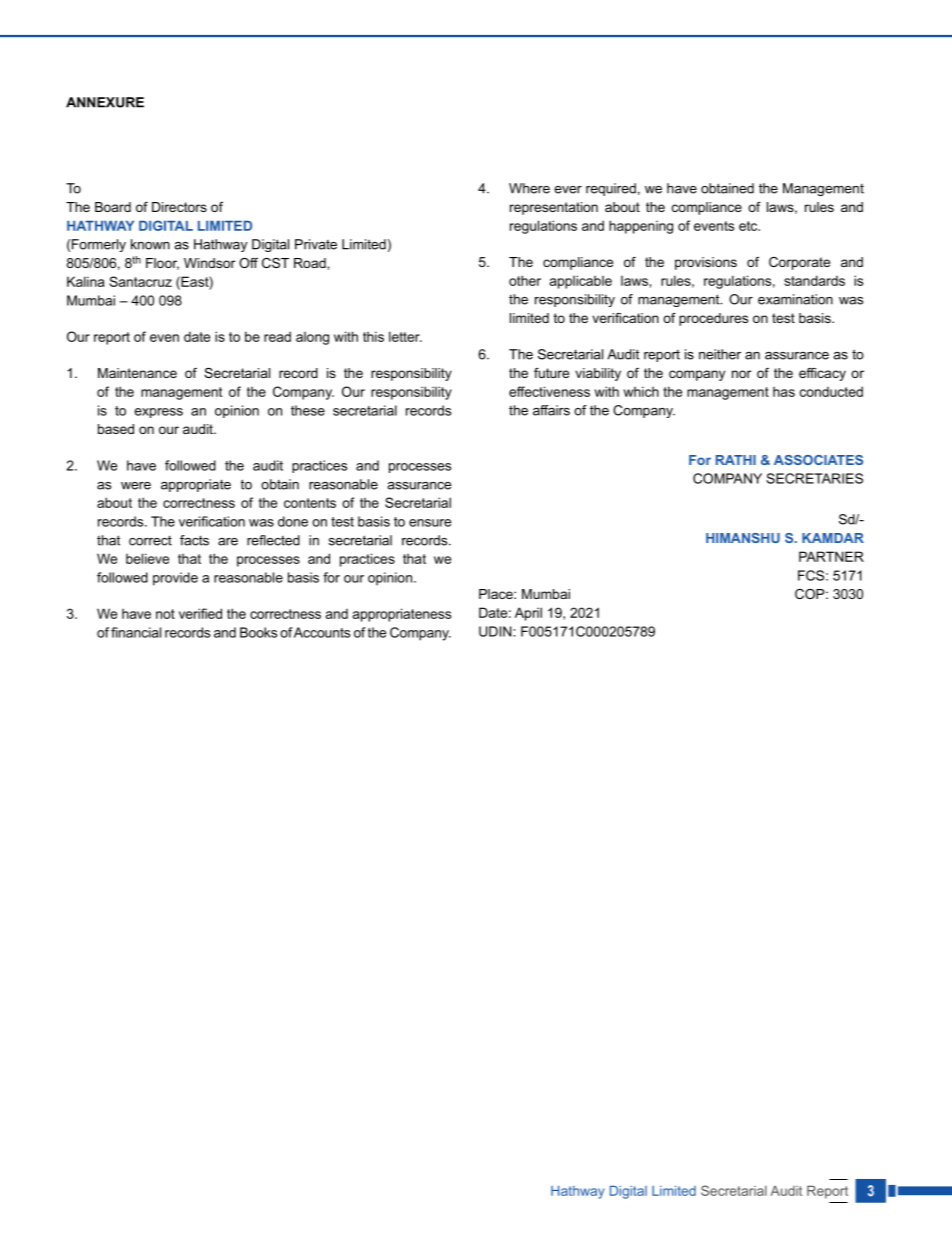 This screenshot has height=1233, width=952. What do you see at coordinates (200, 613) in the screenshot?
I see `verified` at bounding box center [200, 613].
